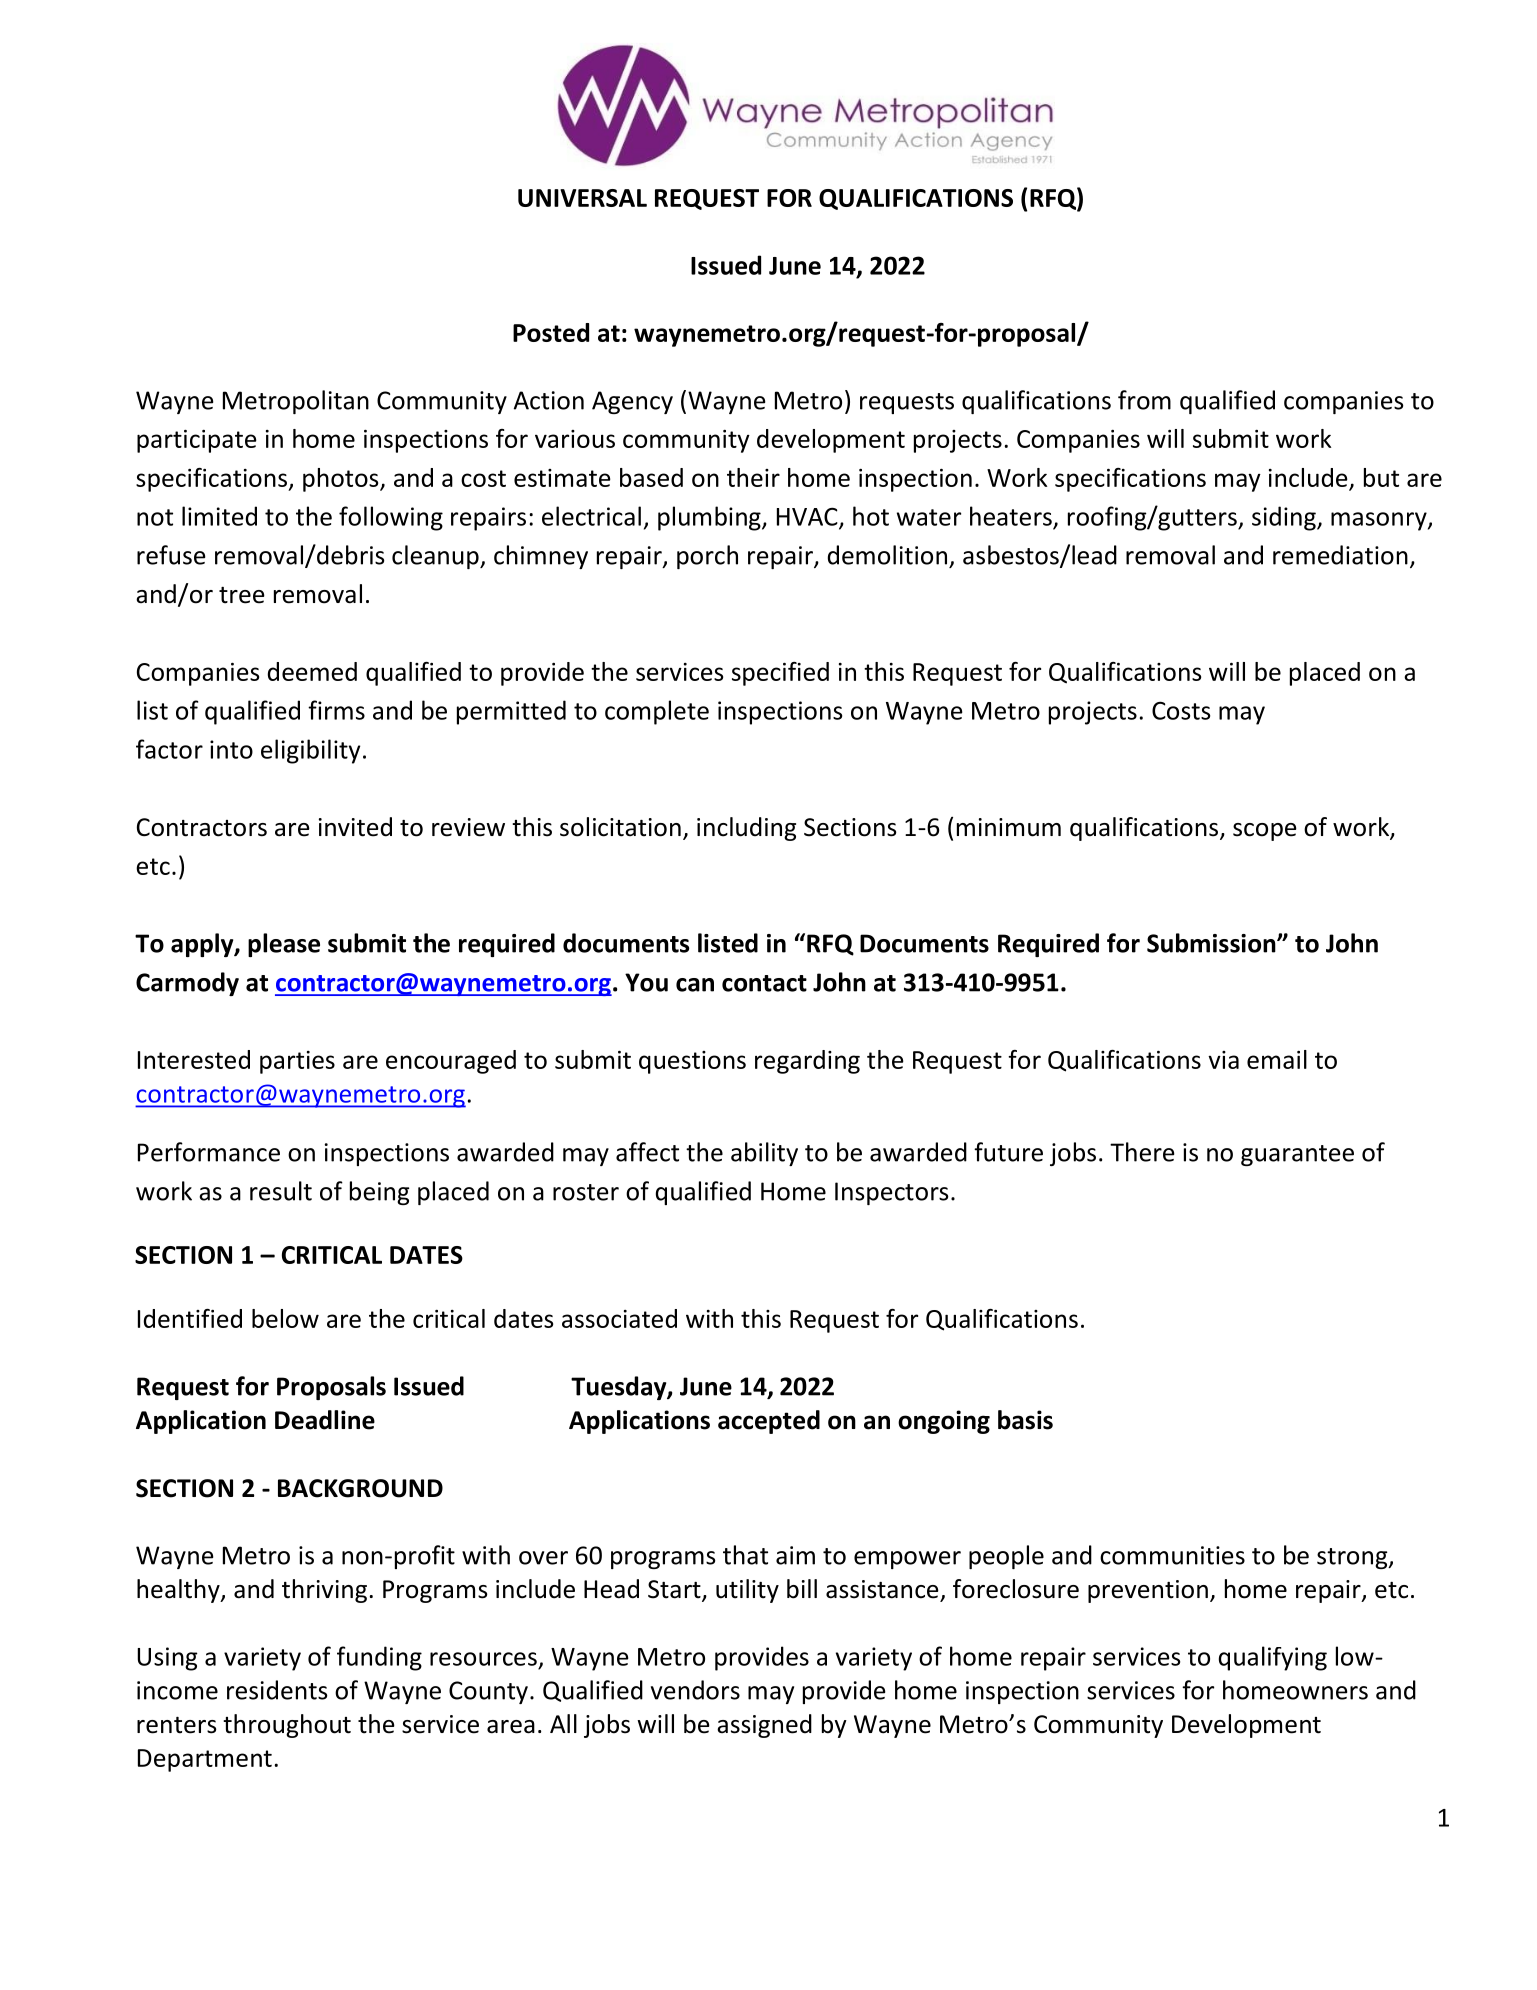  I want to click on throughout, so click(287, 1726).
